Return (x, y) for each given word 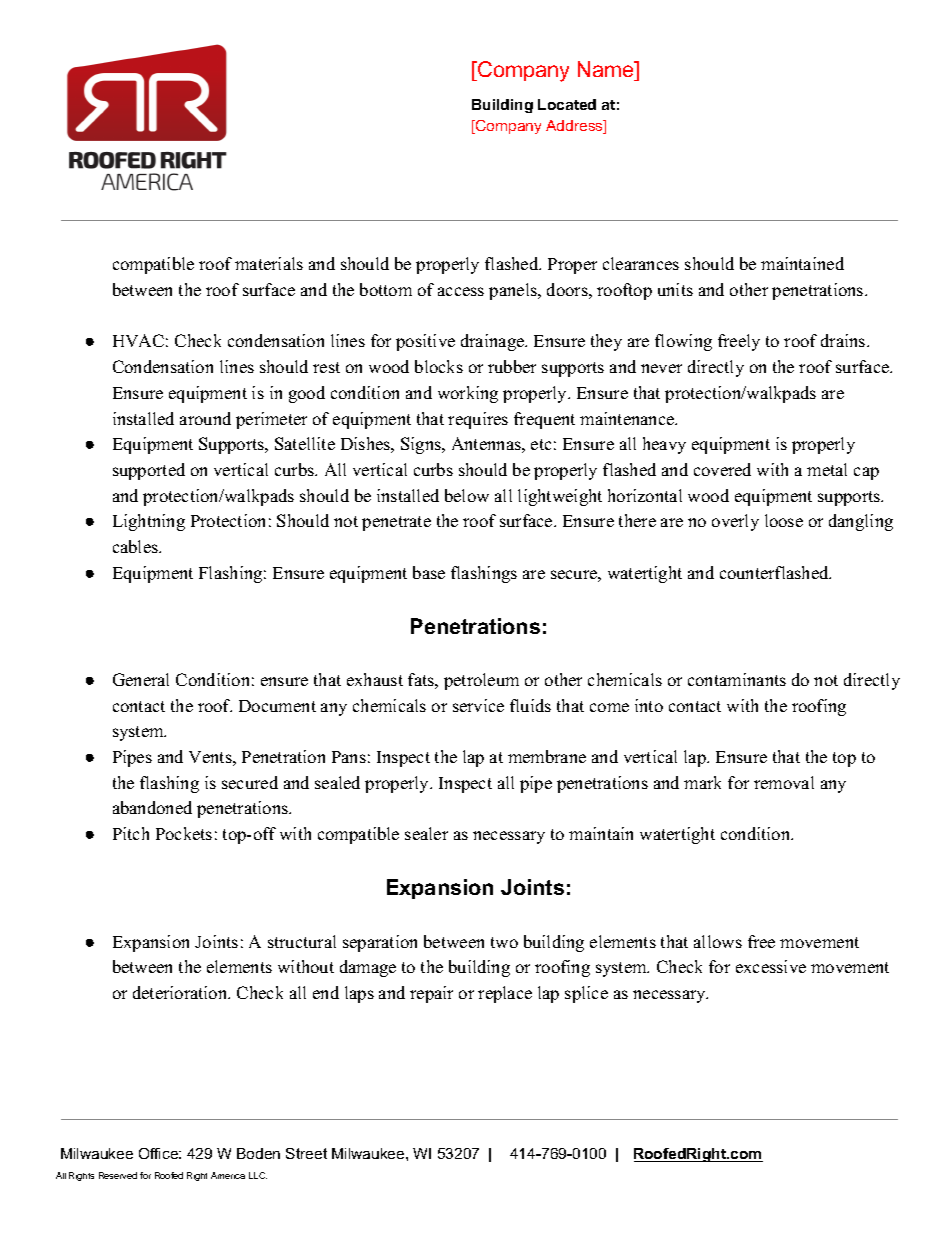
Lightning (149, 522)
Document (277, 706)
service (478, 705)
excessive (771, 966)
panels (514, 291)
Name (607, 69)
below (467, 495)
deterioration (181, 992)
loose (784, 520)
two (504, 942)
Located (567, 104)
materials (269, 263)
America (228, 1175)
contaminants (737, 679)
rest (326, 367)
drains (843, 340)
